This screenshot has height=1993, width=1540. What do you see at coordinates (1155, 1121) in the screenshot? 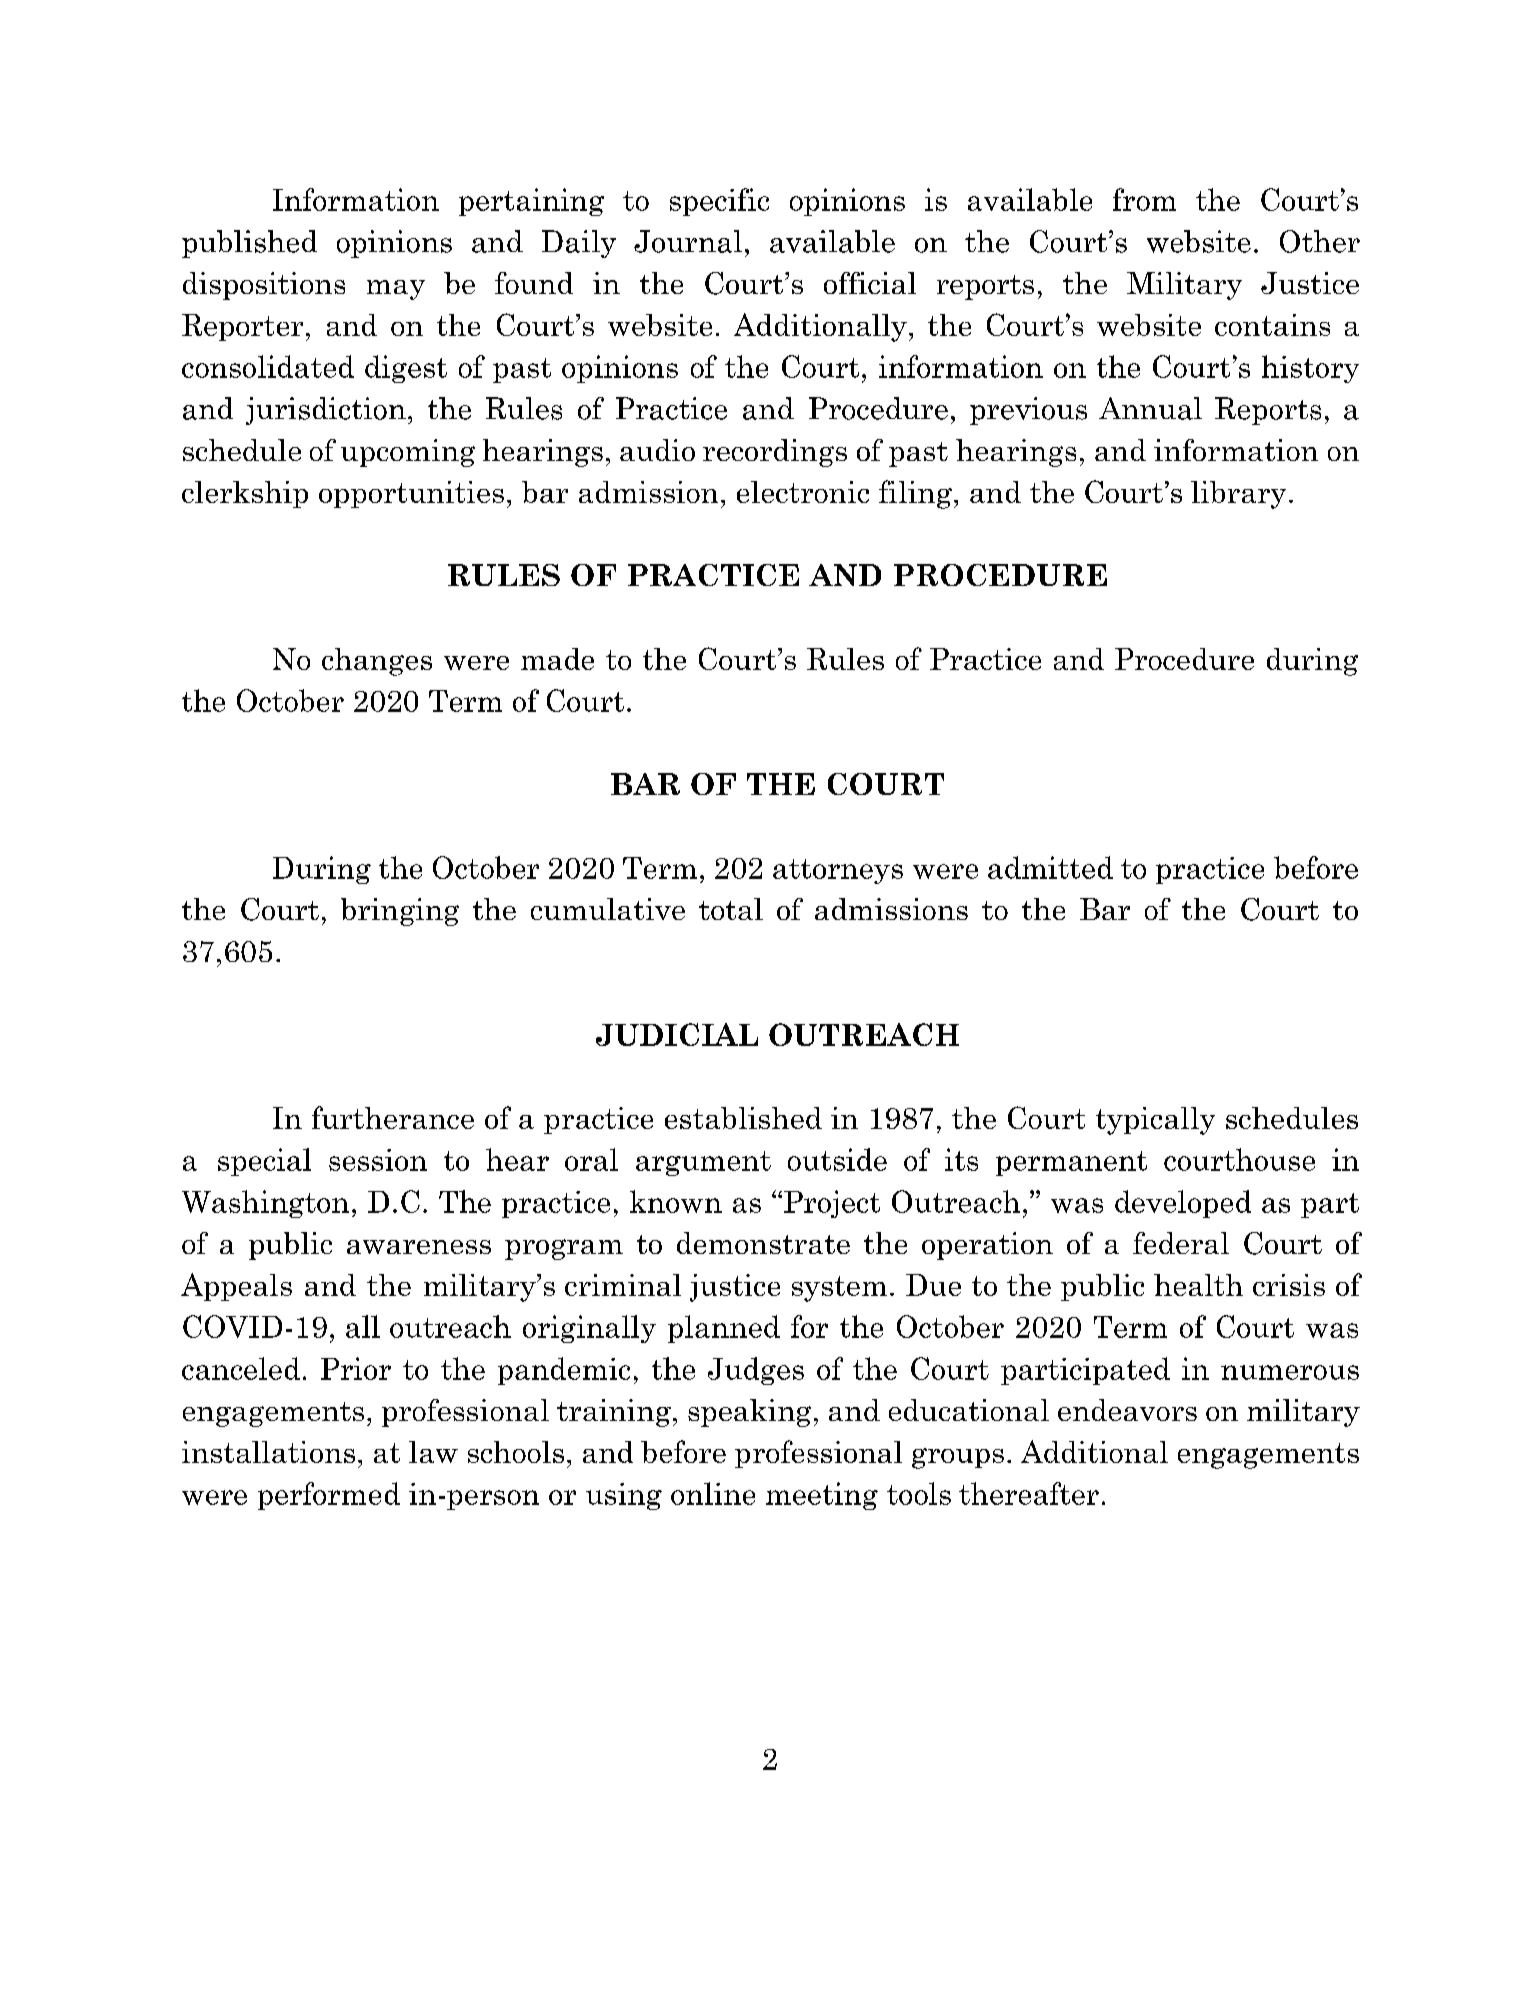
I see `typically` at bounding box center [1155, 1121].
